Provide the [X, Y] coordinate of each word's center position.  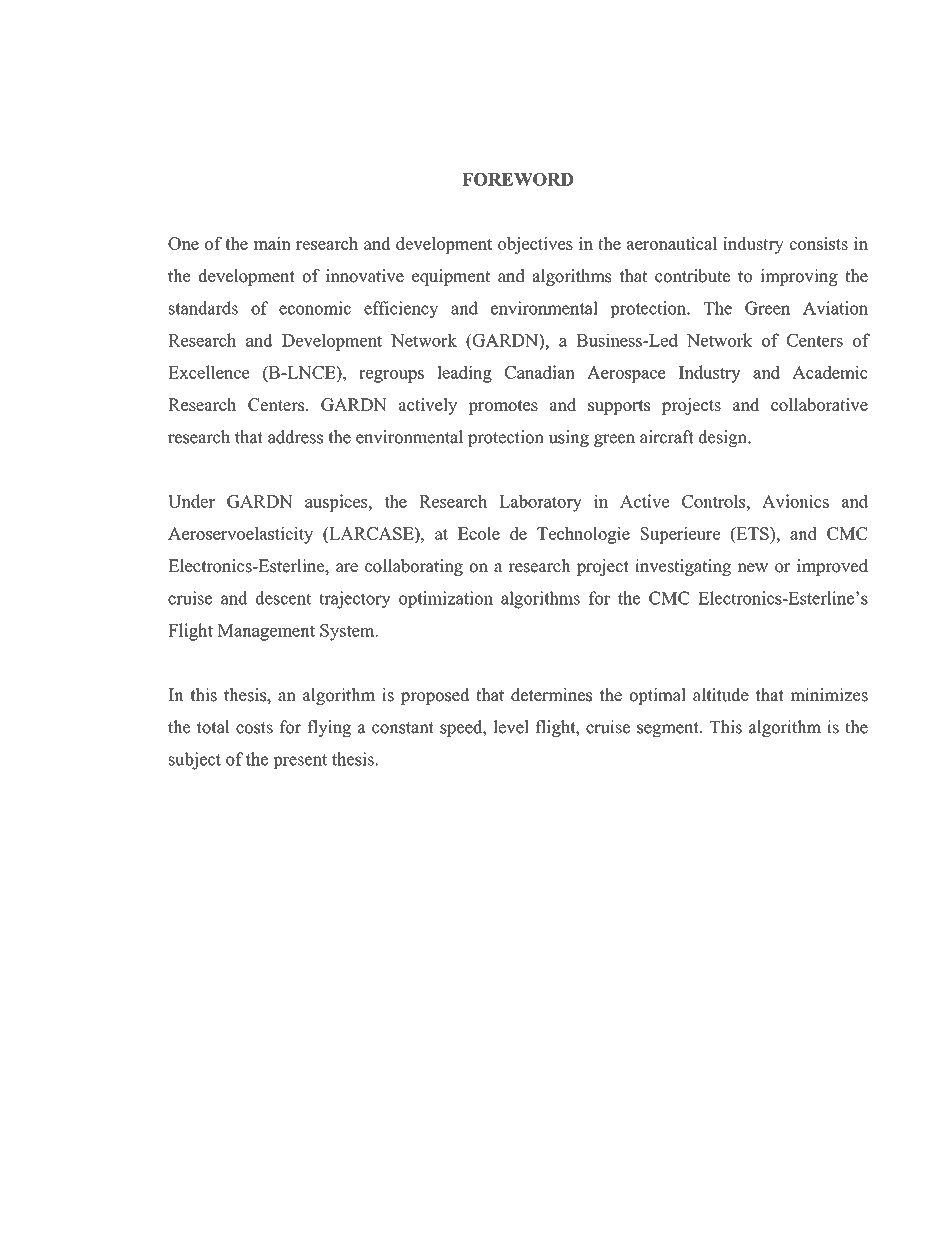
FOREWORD [517, 179]
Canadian [540, 372]
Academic [830, 372]
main [272, 243]
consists [819, 243]
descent [284, 598]
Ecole [479, 533]
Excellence [209, 372]
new [752, 568]
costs [254, 728]
